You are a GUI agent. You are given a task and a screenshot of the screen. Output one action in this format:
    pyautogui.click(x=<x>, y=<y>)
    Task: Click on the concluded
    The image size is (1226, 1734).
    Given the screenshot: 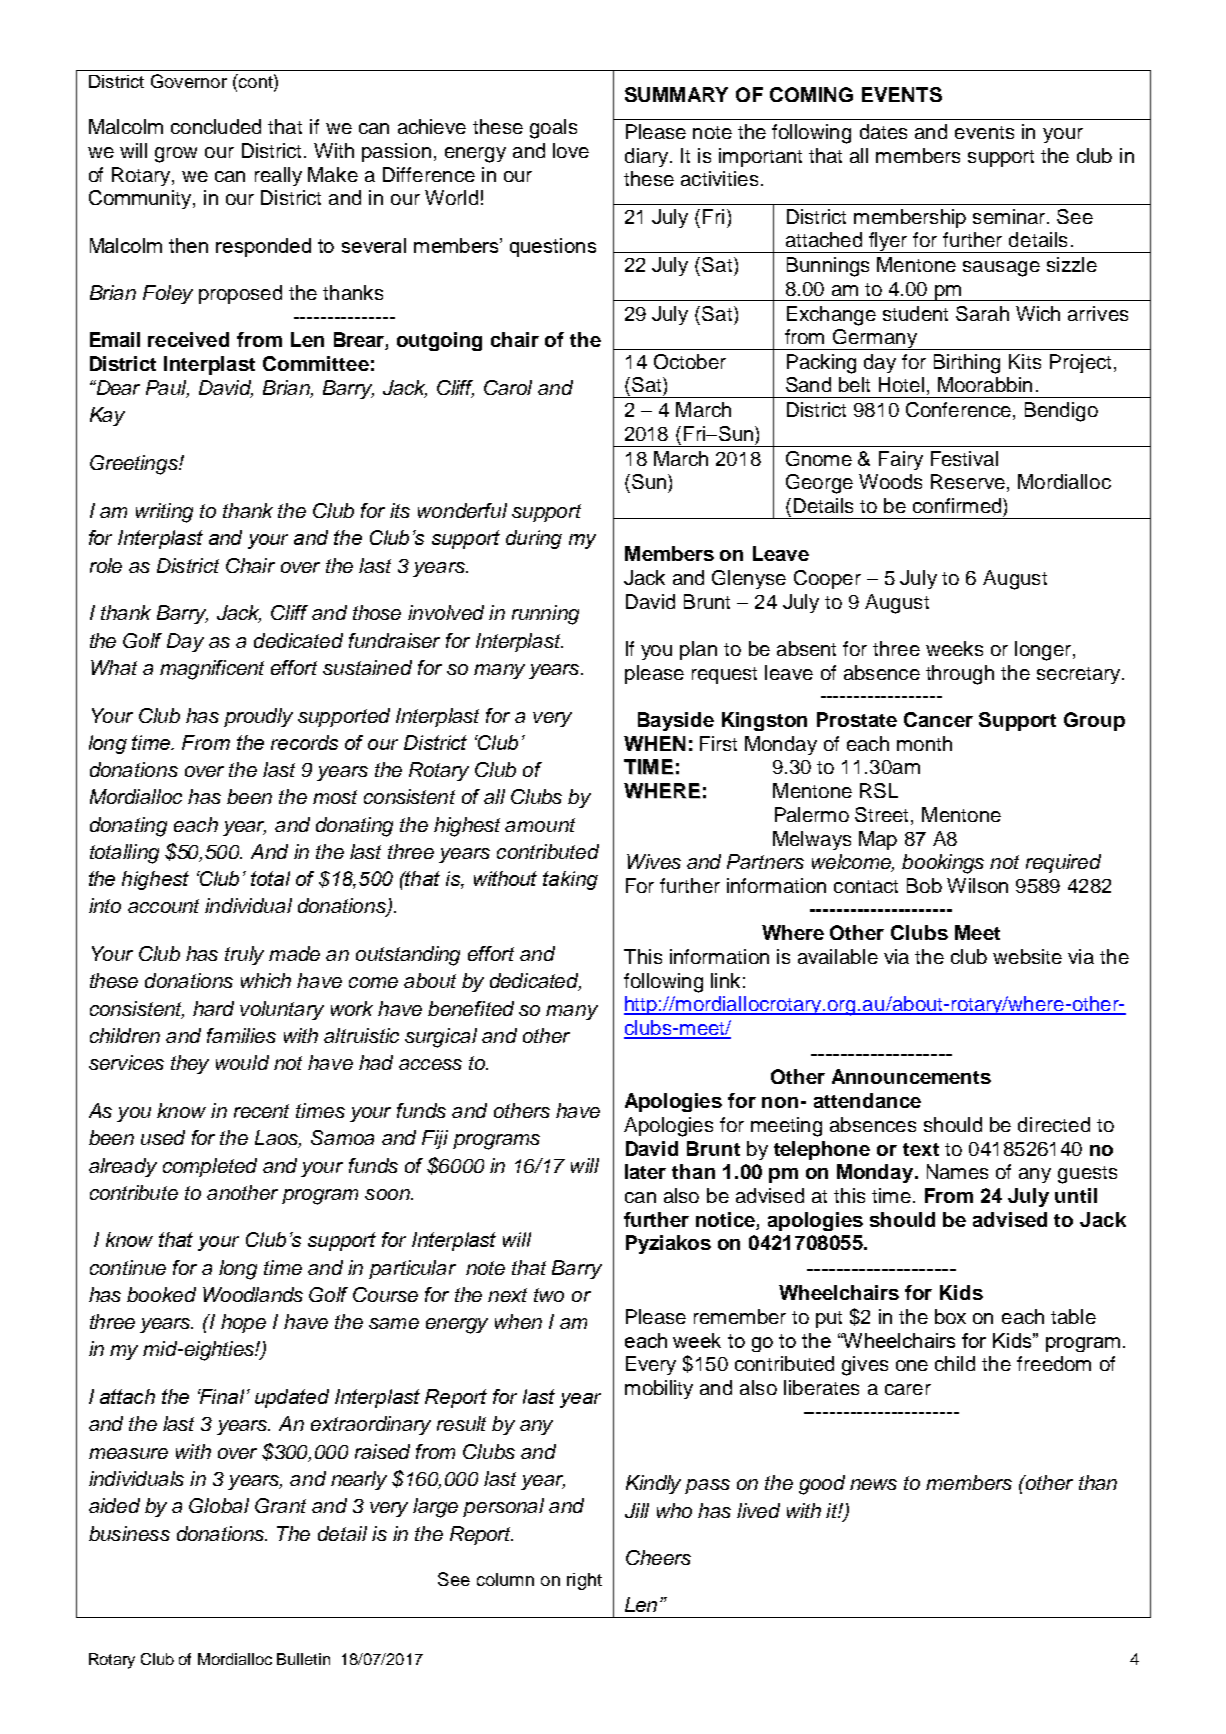 What is the action you would take?
    pyautogui.click(x=216, y=126)
